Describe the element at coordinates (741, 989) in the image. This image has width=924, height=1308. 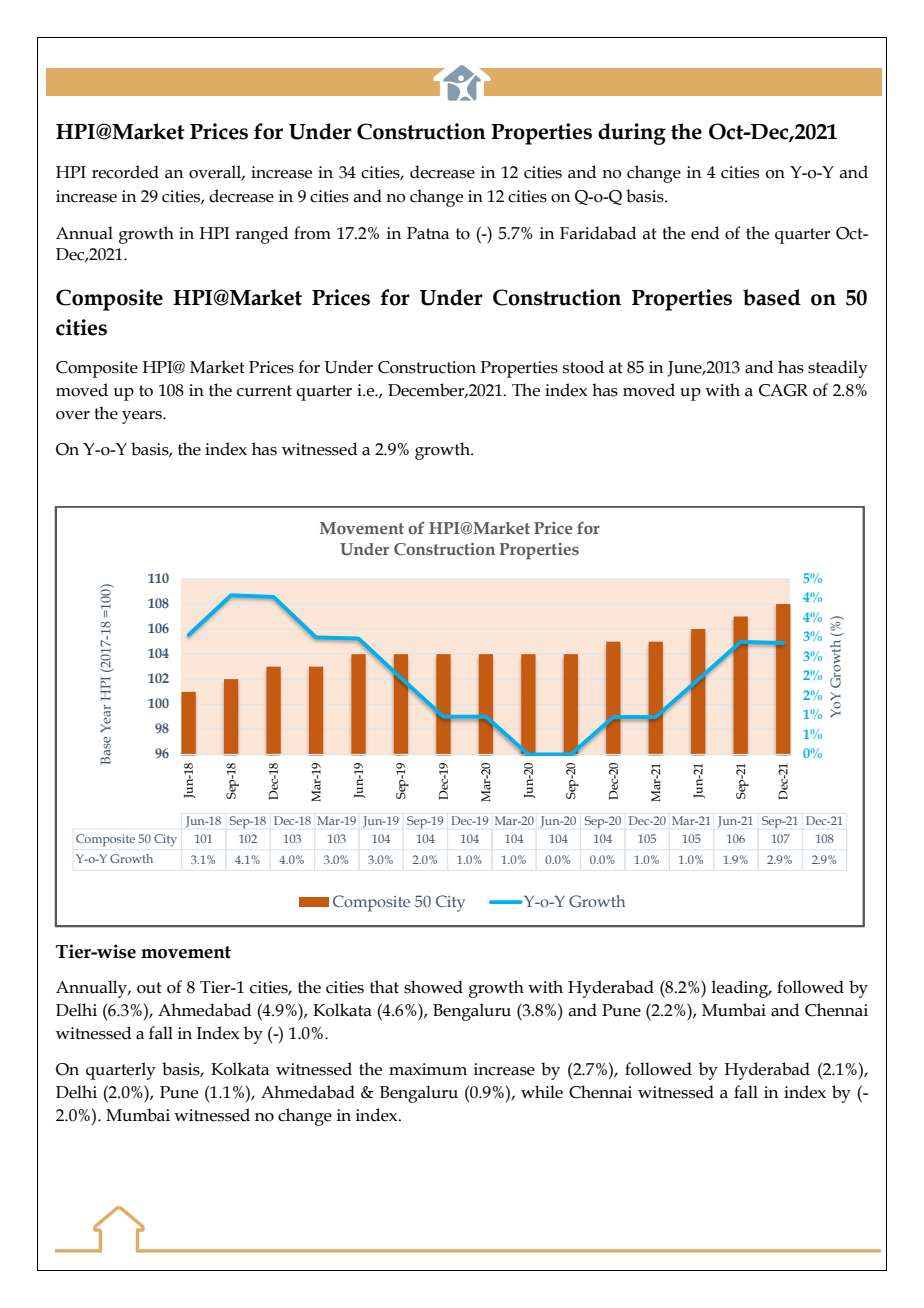
I see `leading` at that location.
